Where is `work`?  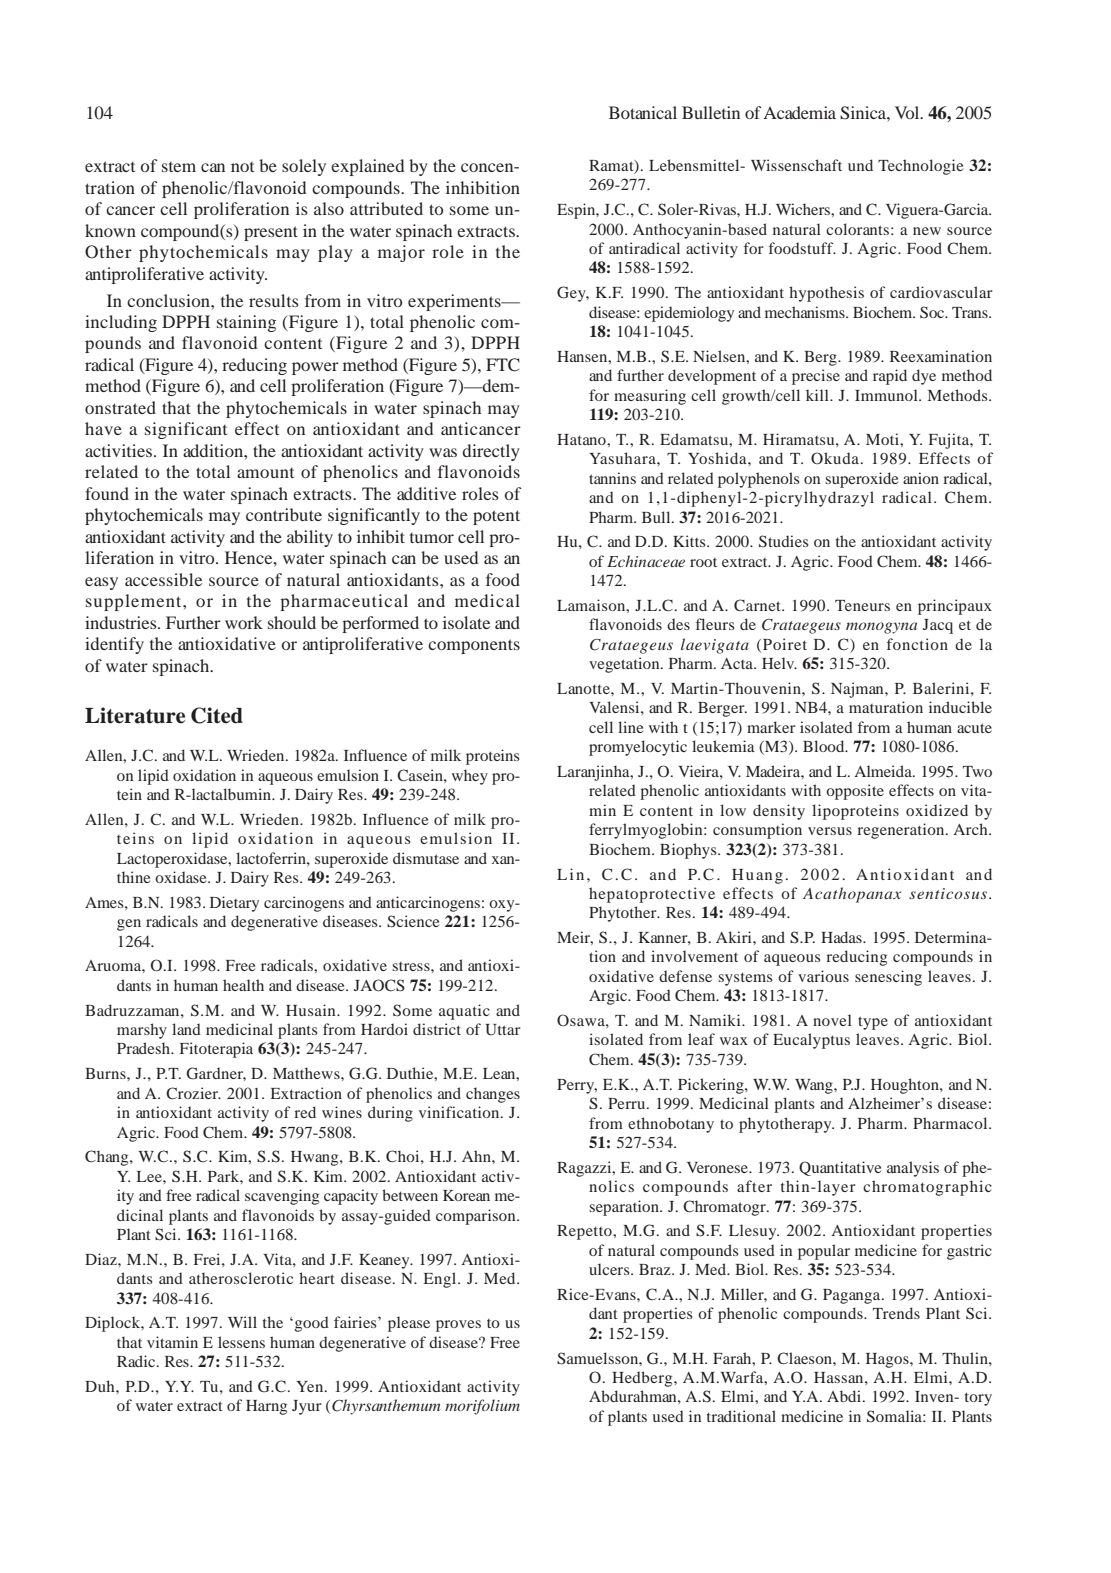 work is located at coordinates (244, 622).
